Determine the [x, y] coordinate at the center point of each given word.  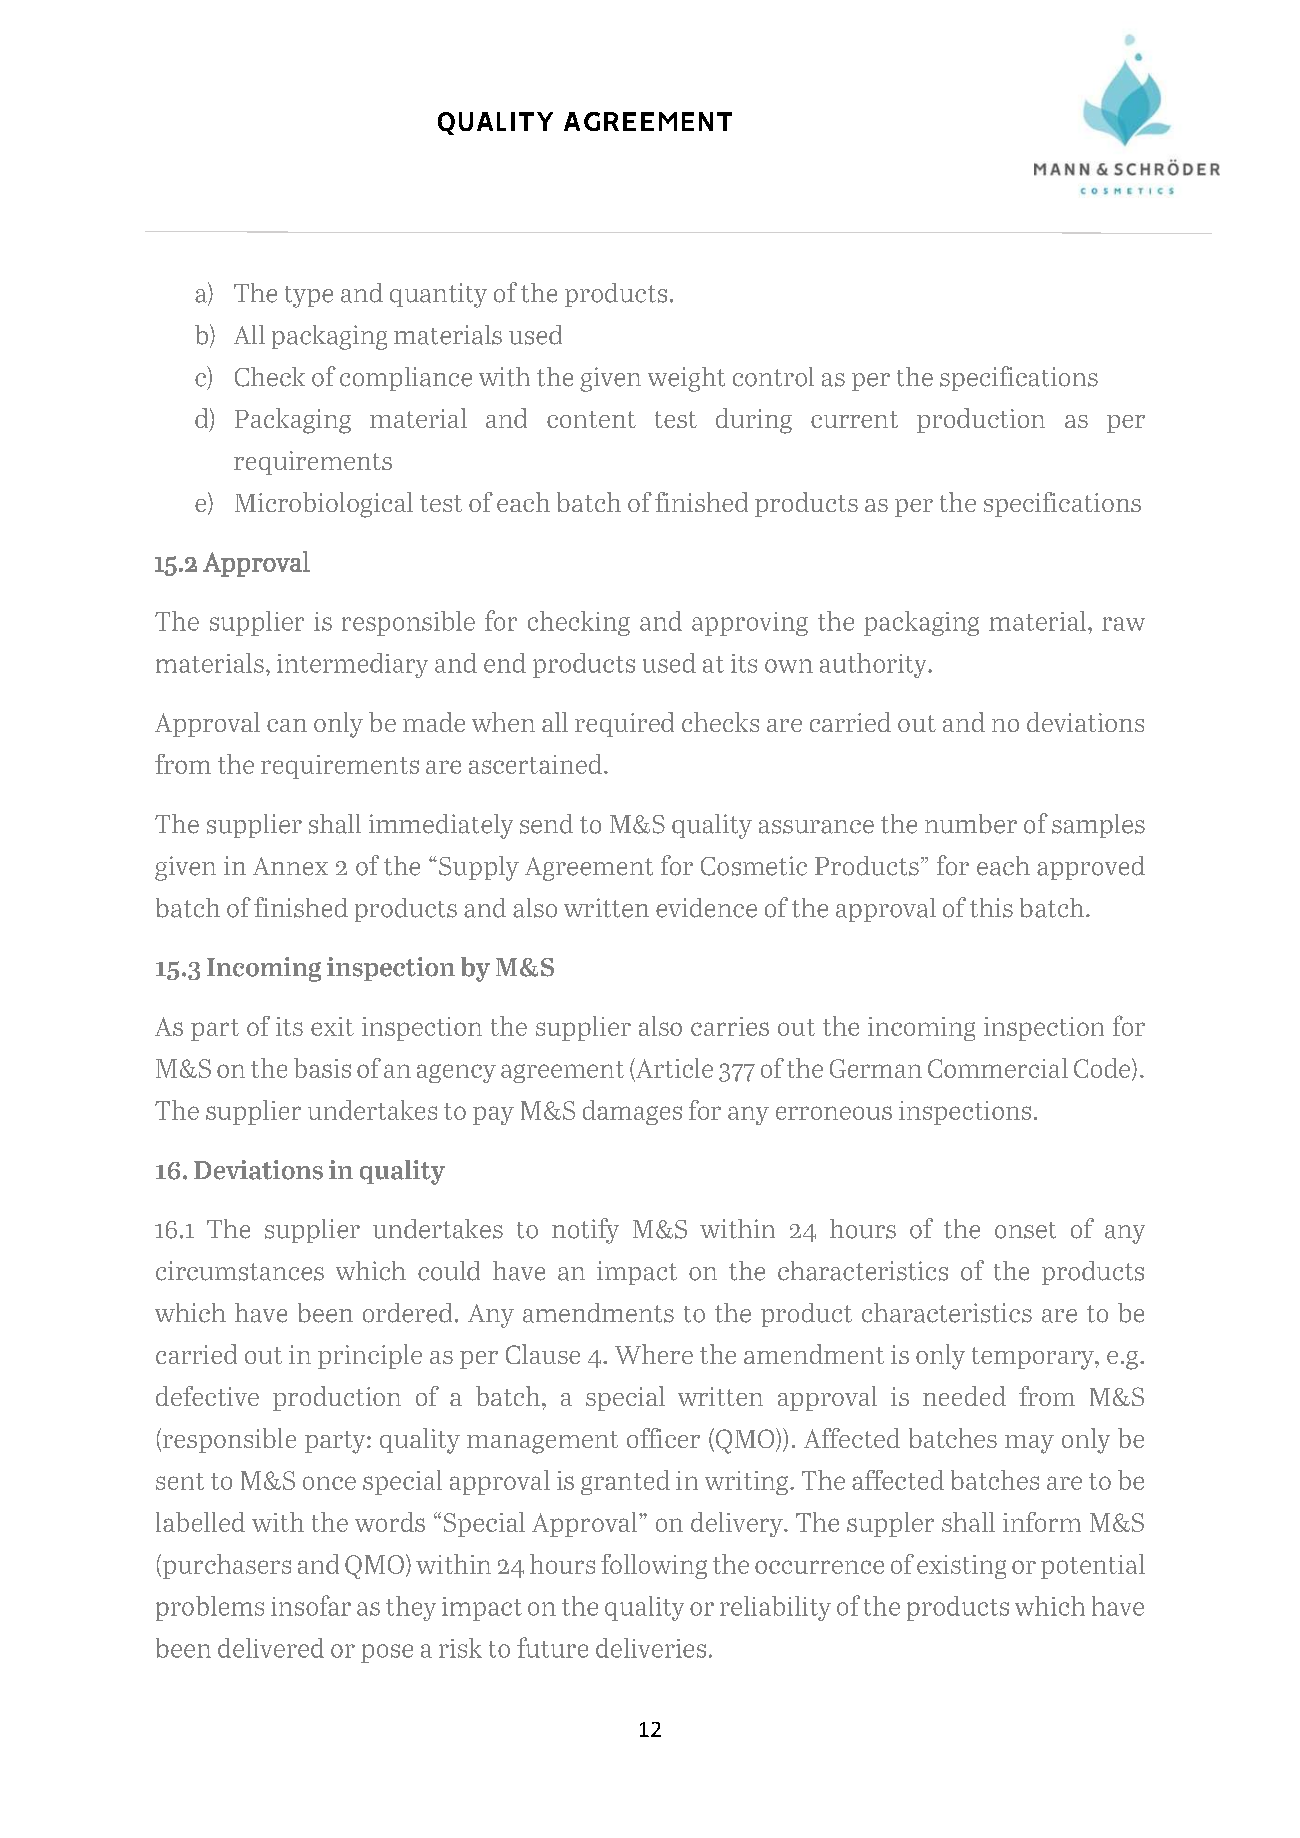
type [309, 297]
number [971, 824]
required [624, 724]
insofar [311, 1605]
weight [686, 379]
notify [585, 1231]
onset [1025, 1230]
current [854, 419]
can [287, 725]
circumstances [240, 1271]
